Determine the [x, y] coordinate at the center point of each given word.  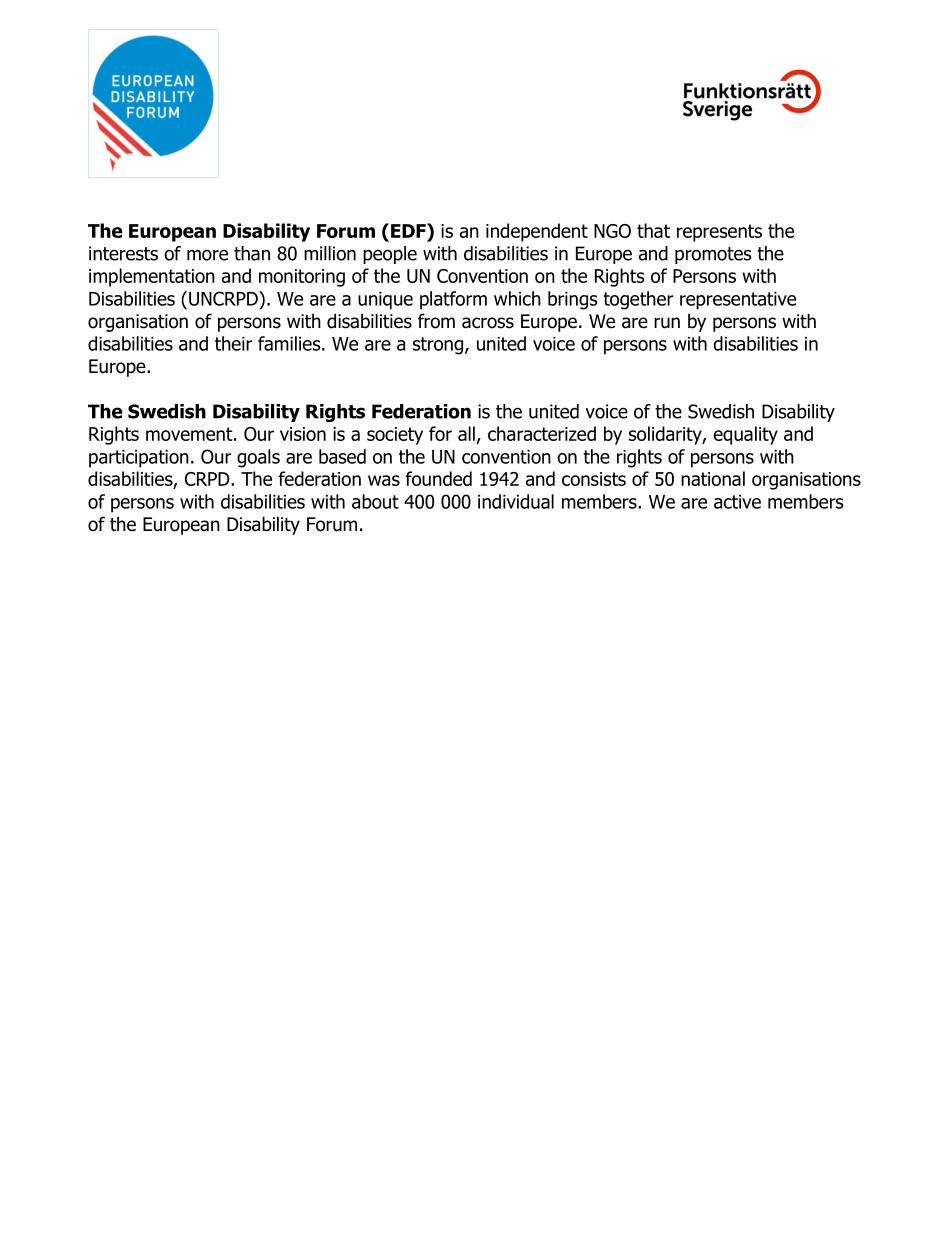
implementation [152, 277]
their [233, 343]
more [207, 255]
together [638, 300]
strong [438, 346]
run [667, 323]
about [375, 501]
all [466, 433]
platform [453, 300]
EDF [409, 230]
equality [745, 435]
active [737, 502]
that [653, 230]
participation [139, 459]
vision [303, 434]
